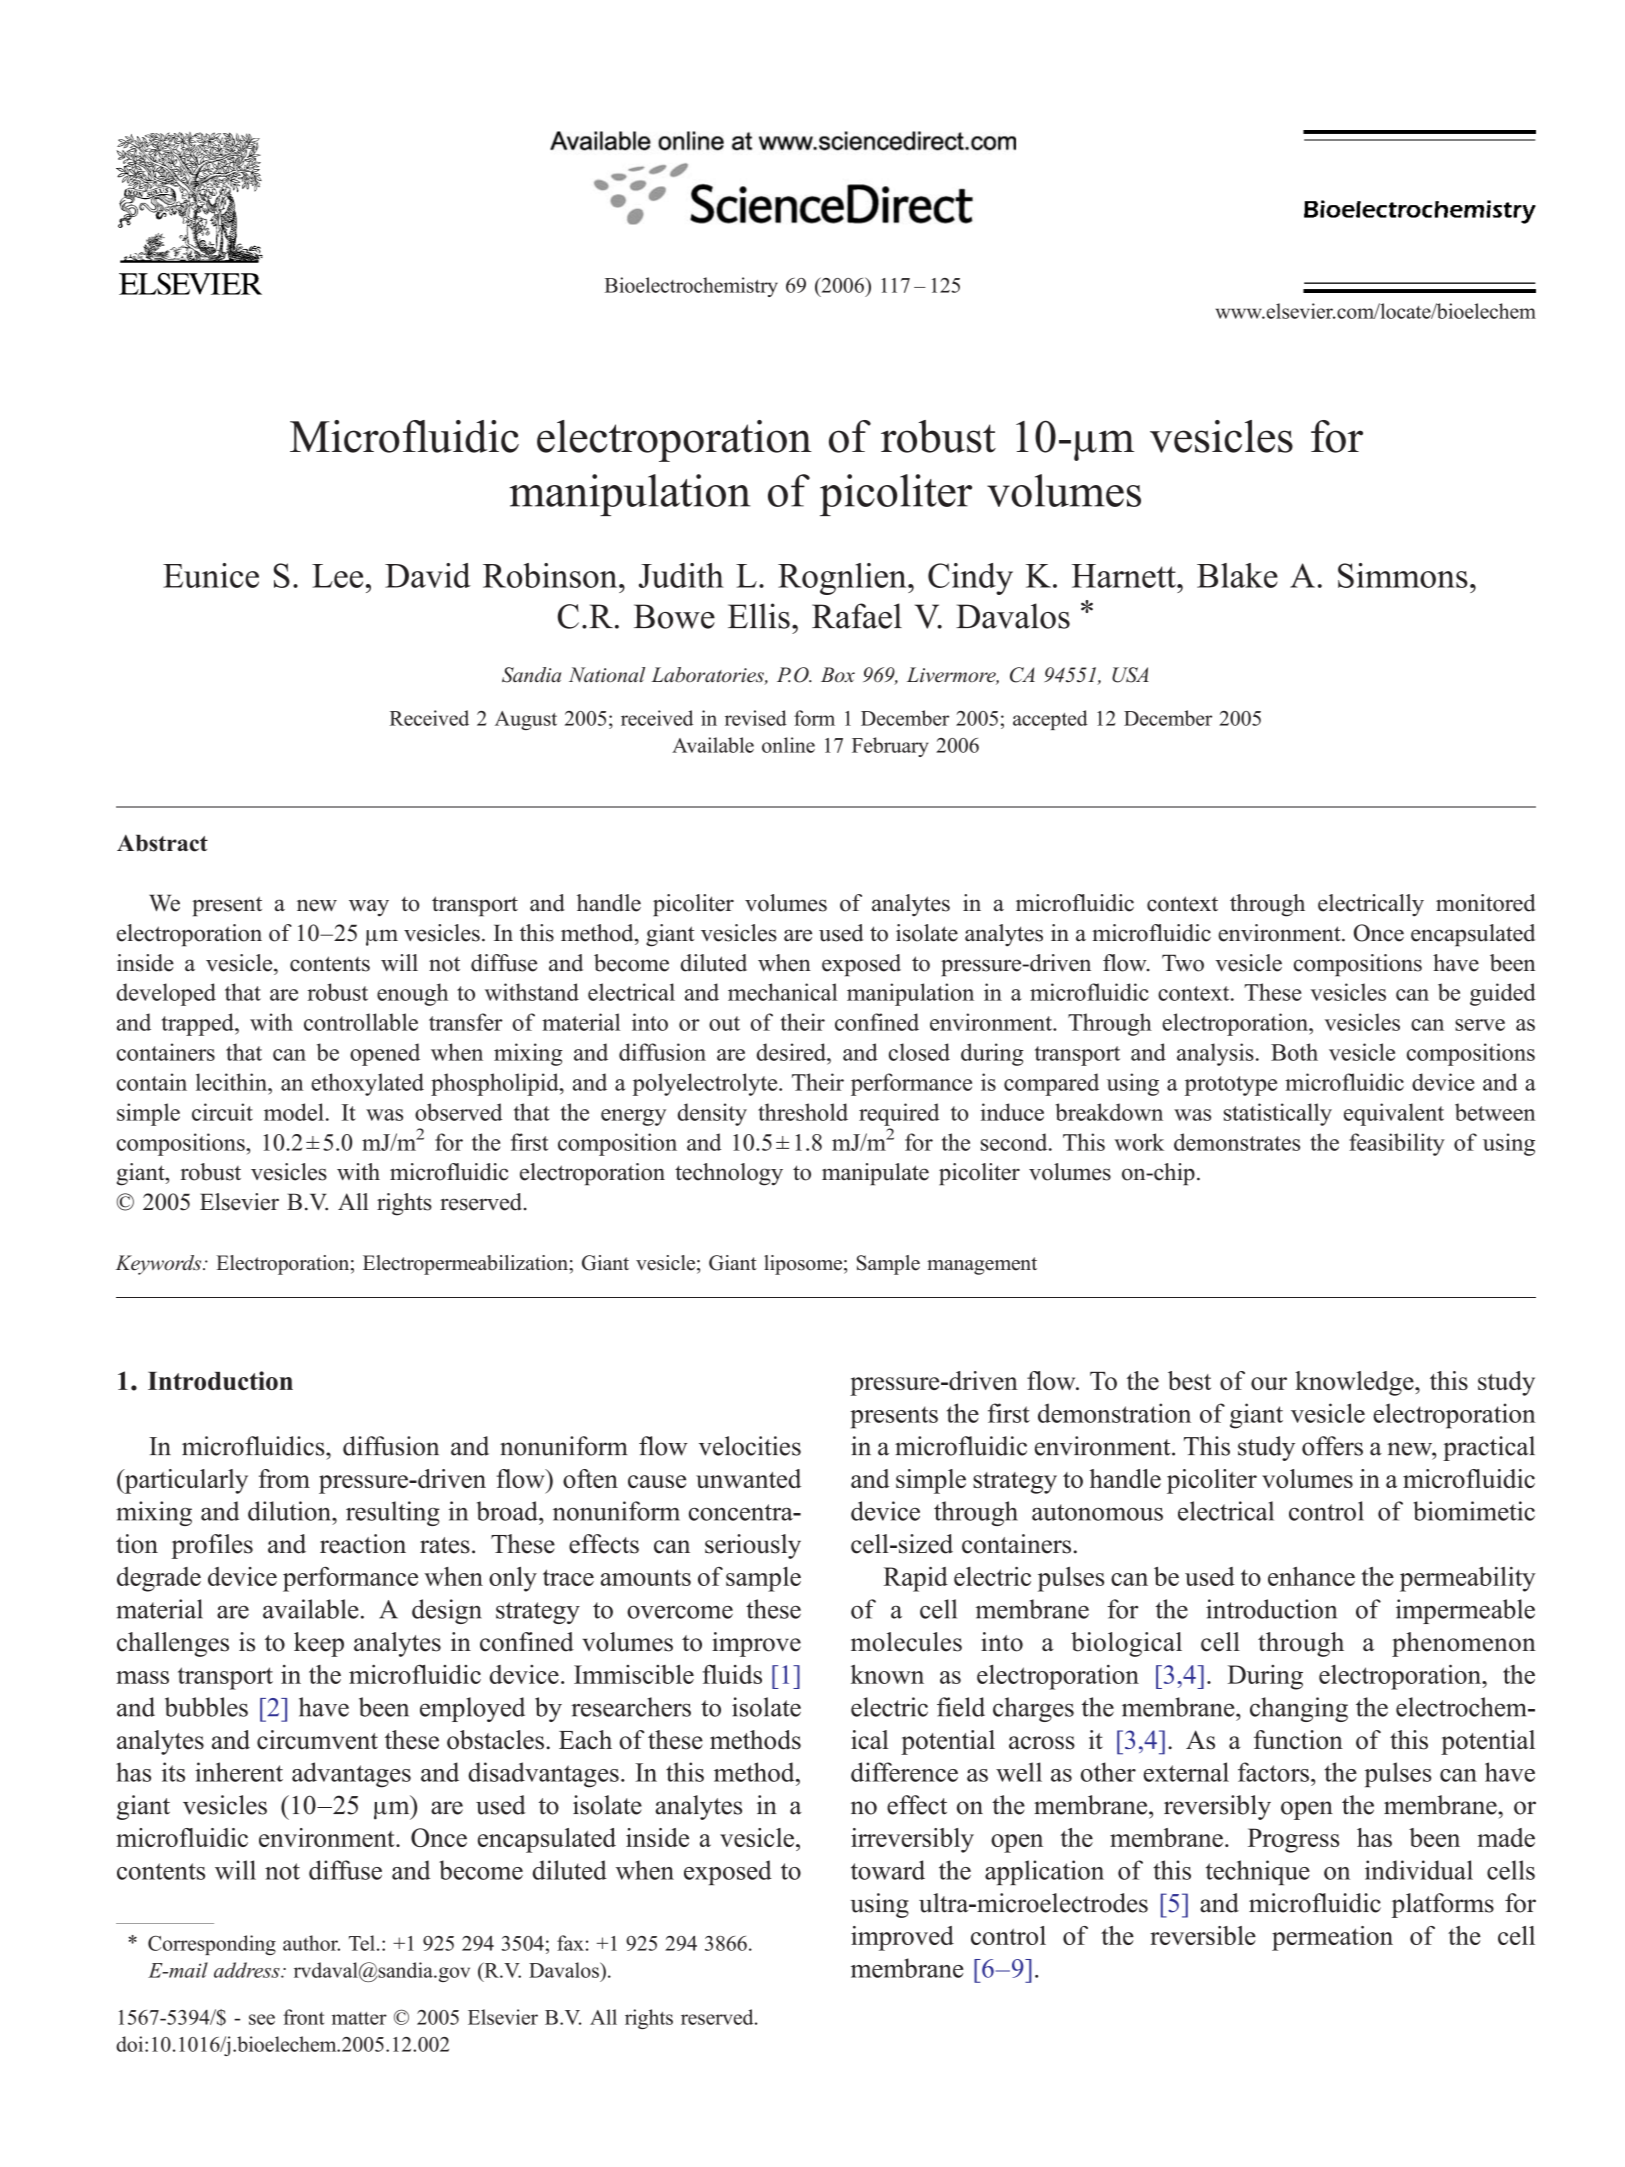 The width and height of the image is (1625, 2167). What do you see at coordinates (319, 1644) in the image?
I see `keep` at bounding box center [319, 1644].
